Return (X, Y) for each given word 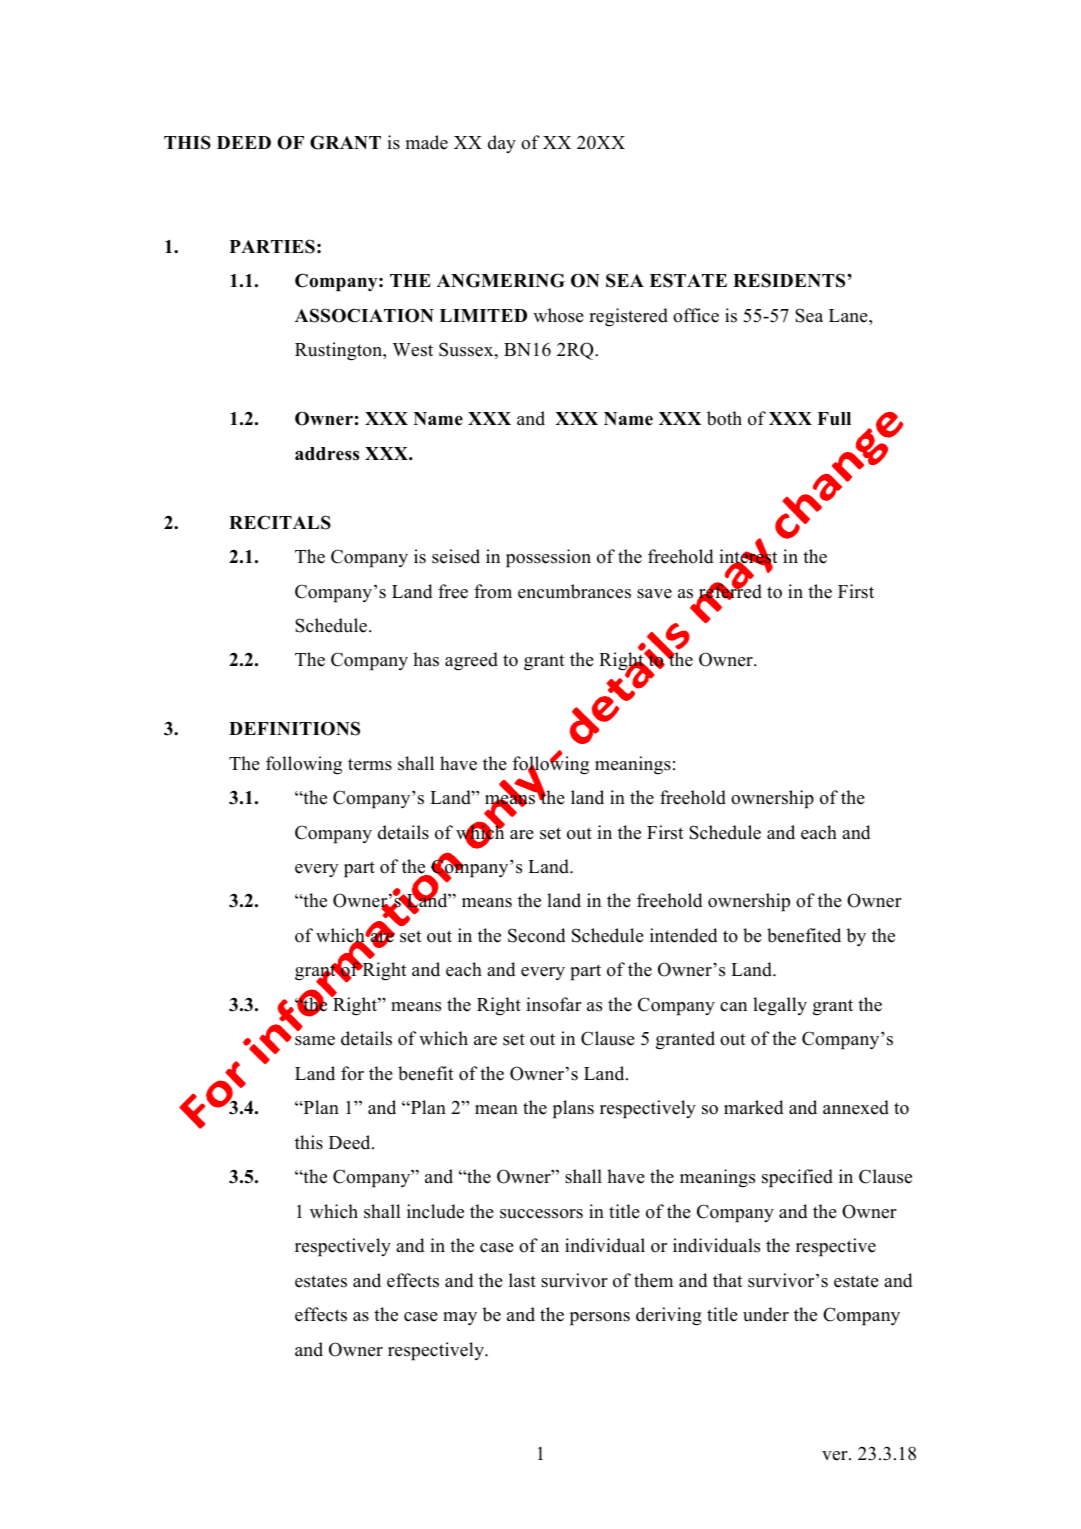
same (315, 1041)
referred (729, 591)
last (522, 1280)
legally (780, 1006)
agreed (471, 661)
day (502, 144)
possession (548, 558)
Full (834, 419)
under (766, 1314)
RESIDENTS (790, 280)
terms (370, 764)
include (435, 1211)
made (427, 142)
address (327, 454)
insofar (554, 1004)
